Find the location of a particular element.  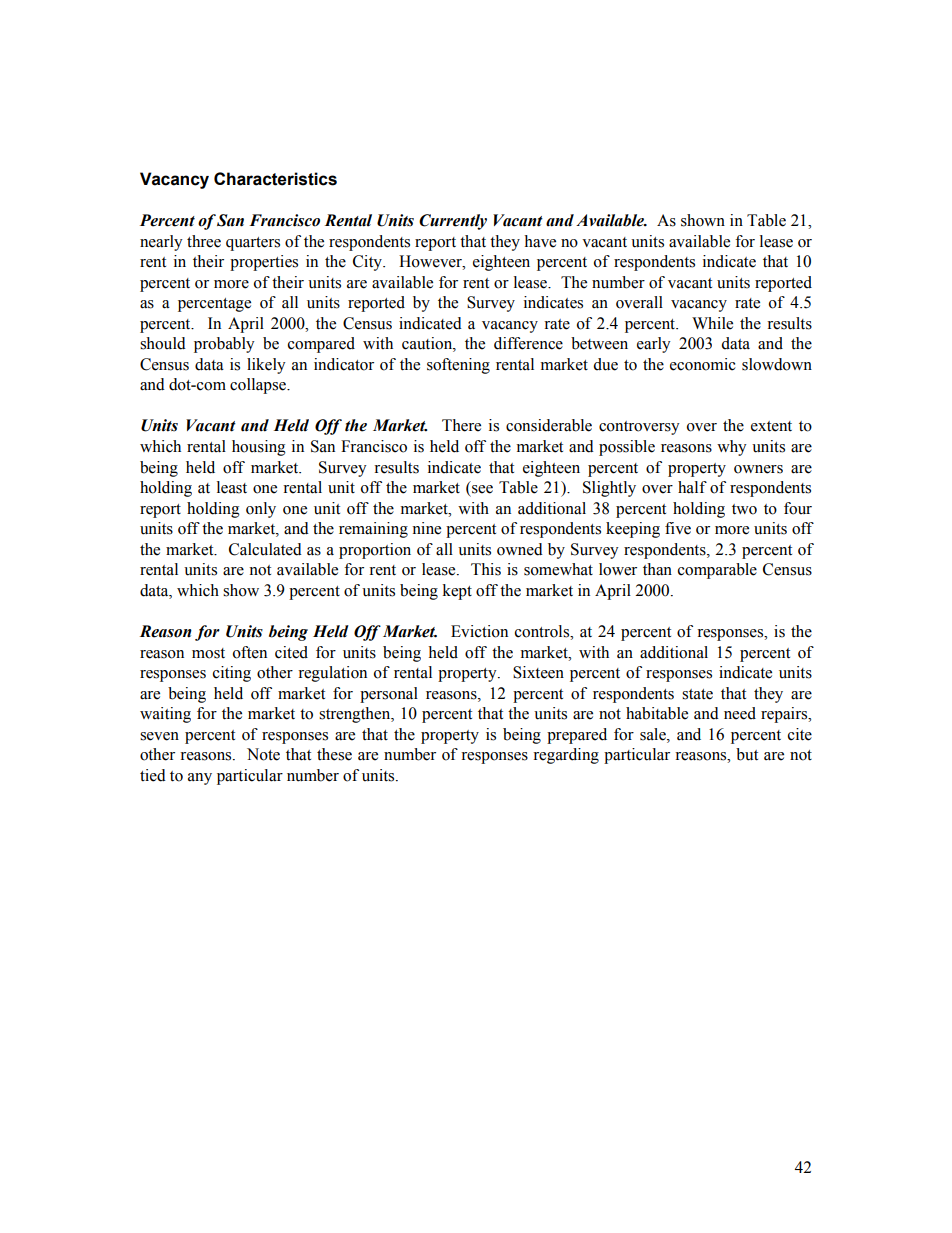

have is located at coordinates (540, 241).
